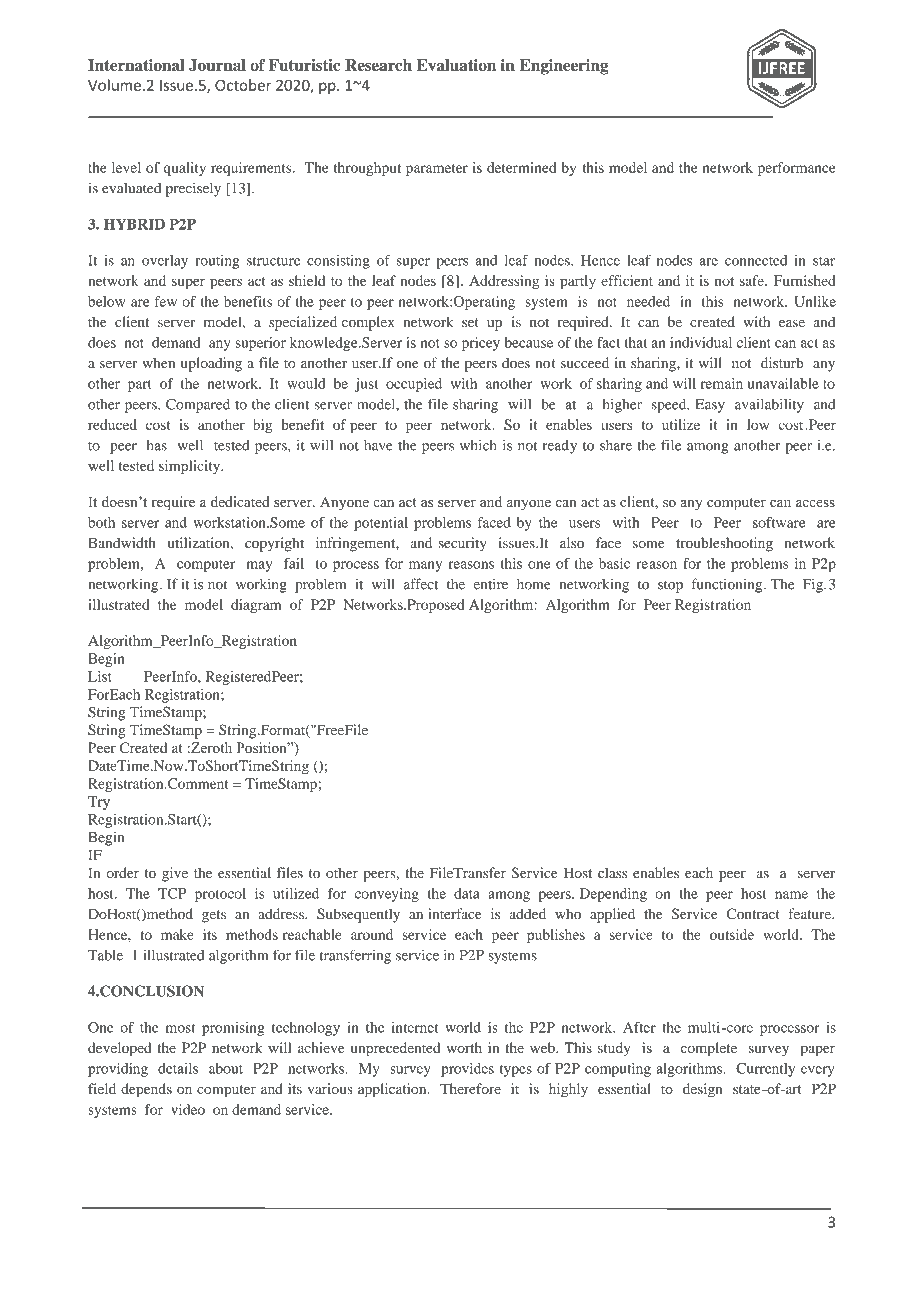 Image resolution: width=924 pixels, height=1308 pixels. I want to click on details, so click(178, 1068).
